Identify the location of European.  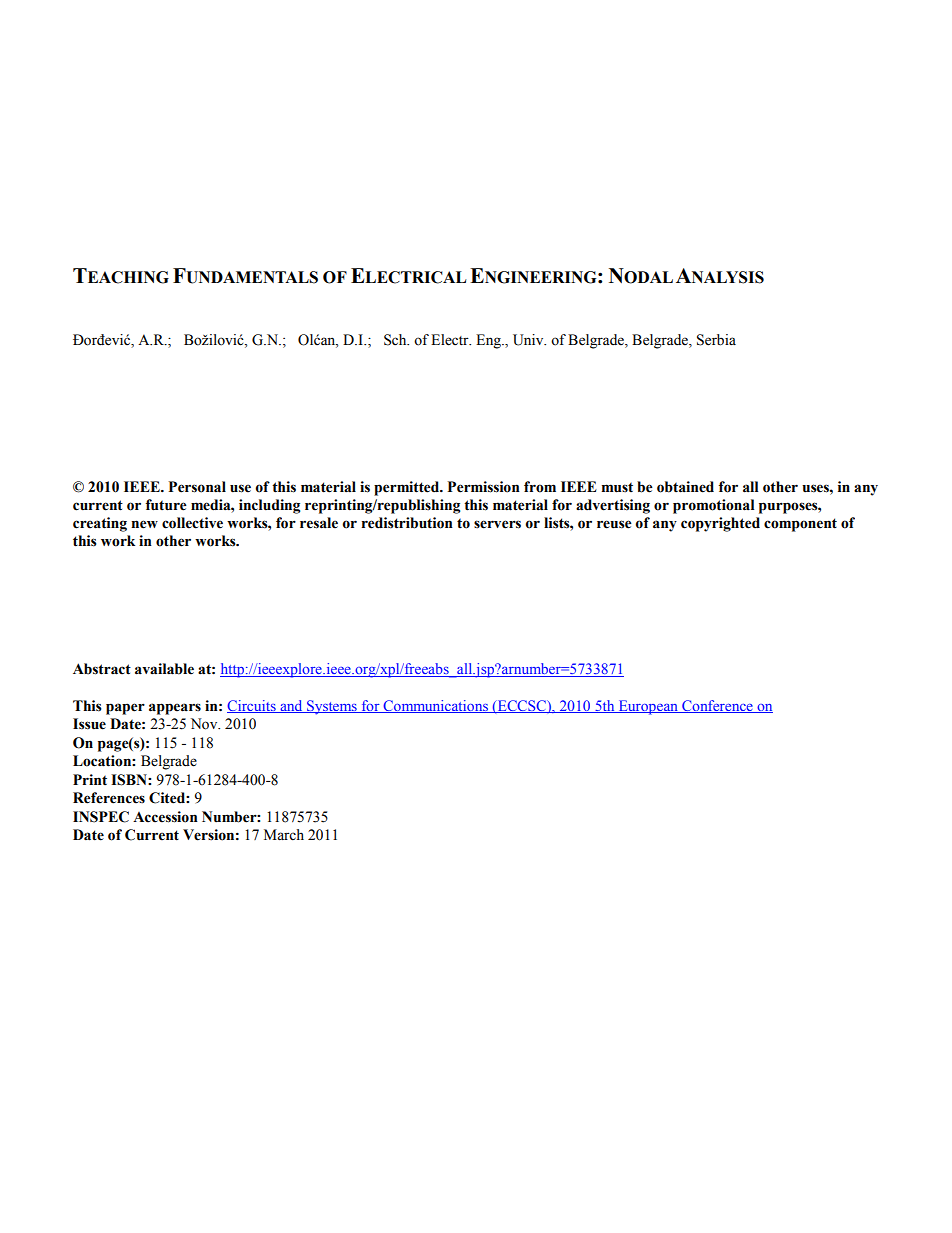
(648, 707).
